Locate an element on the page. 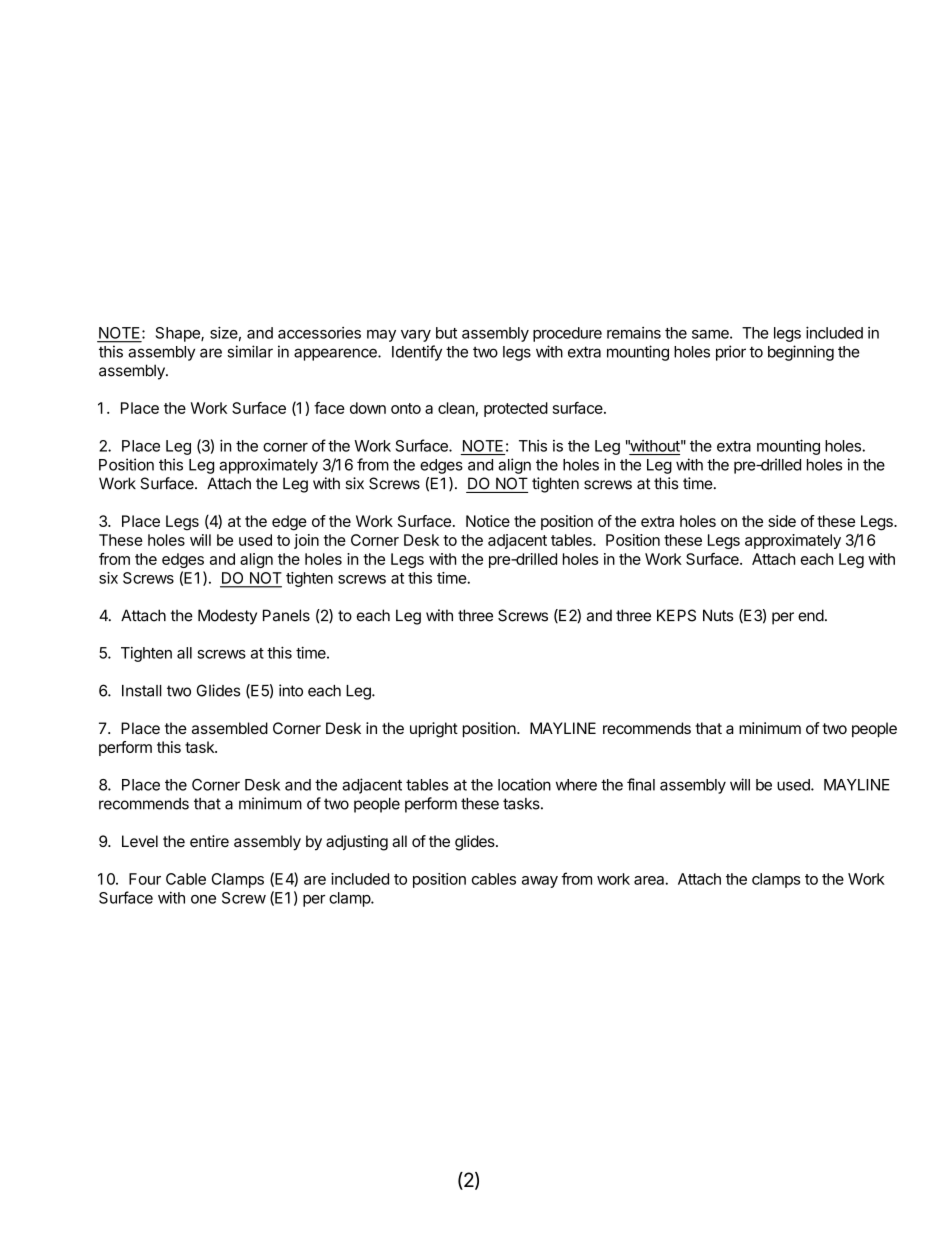 The image size is (952, 1233). final is located at coordinates (641, 784).
